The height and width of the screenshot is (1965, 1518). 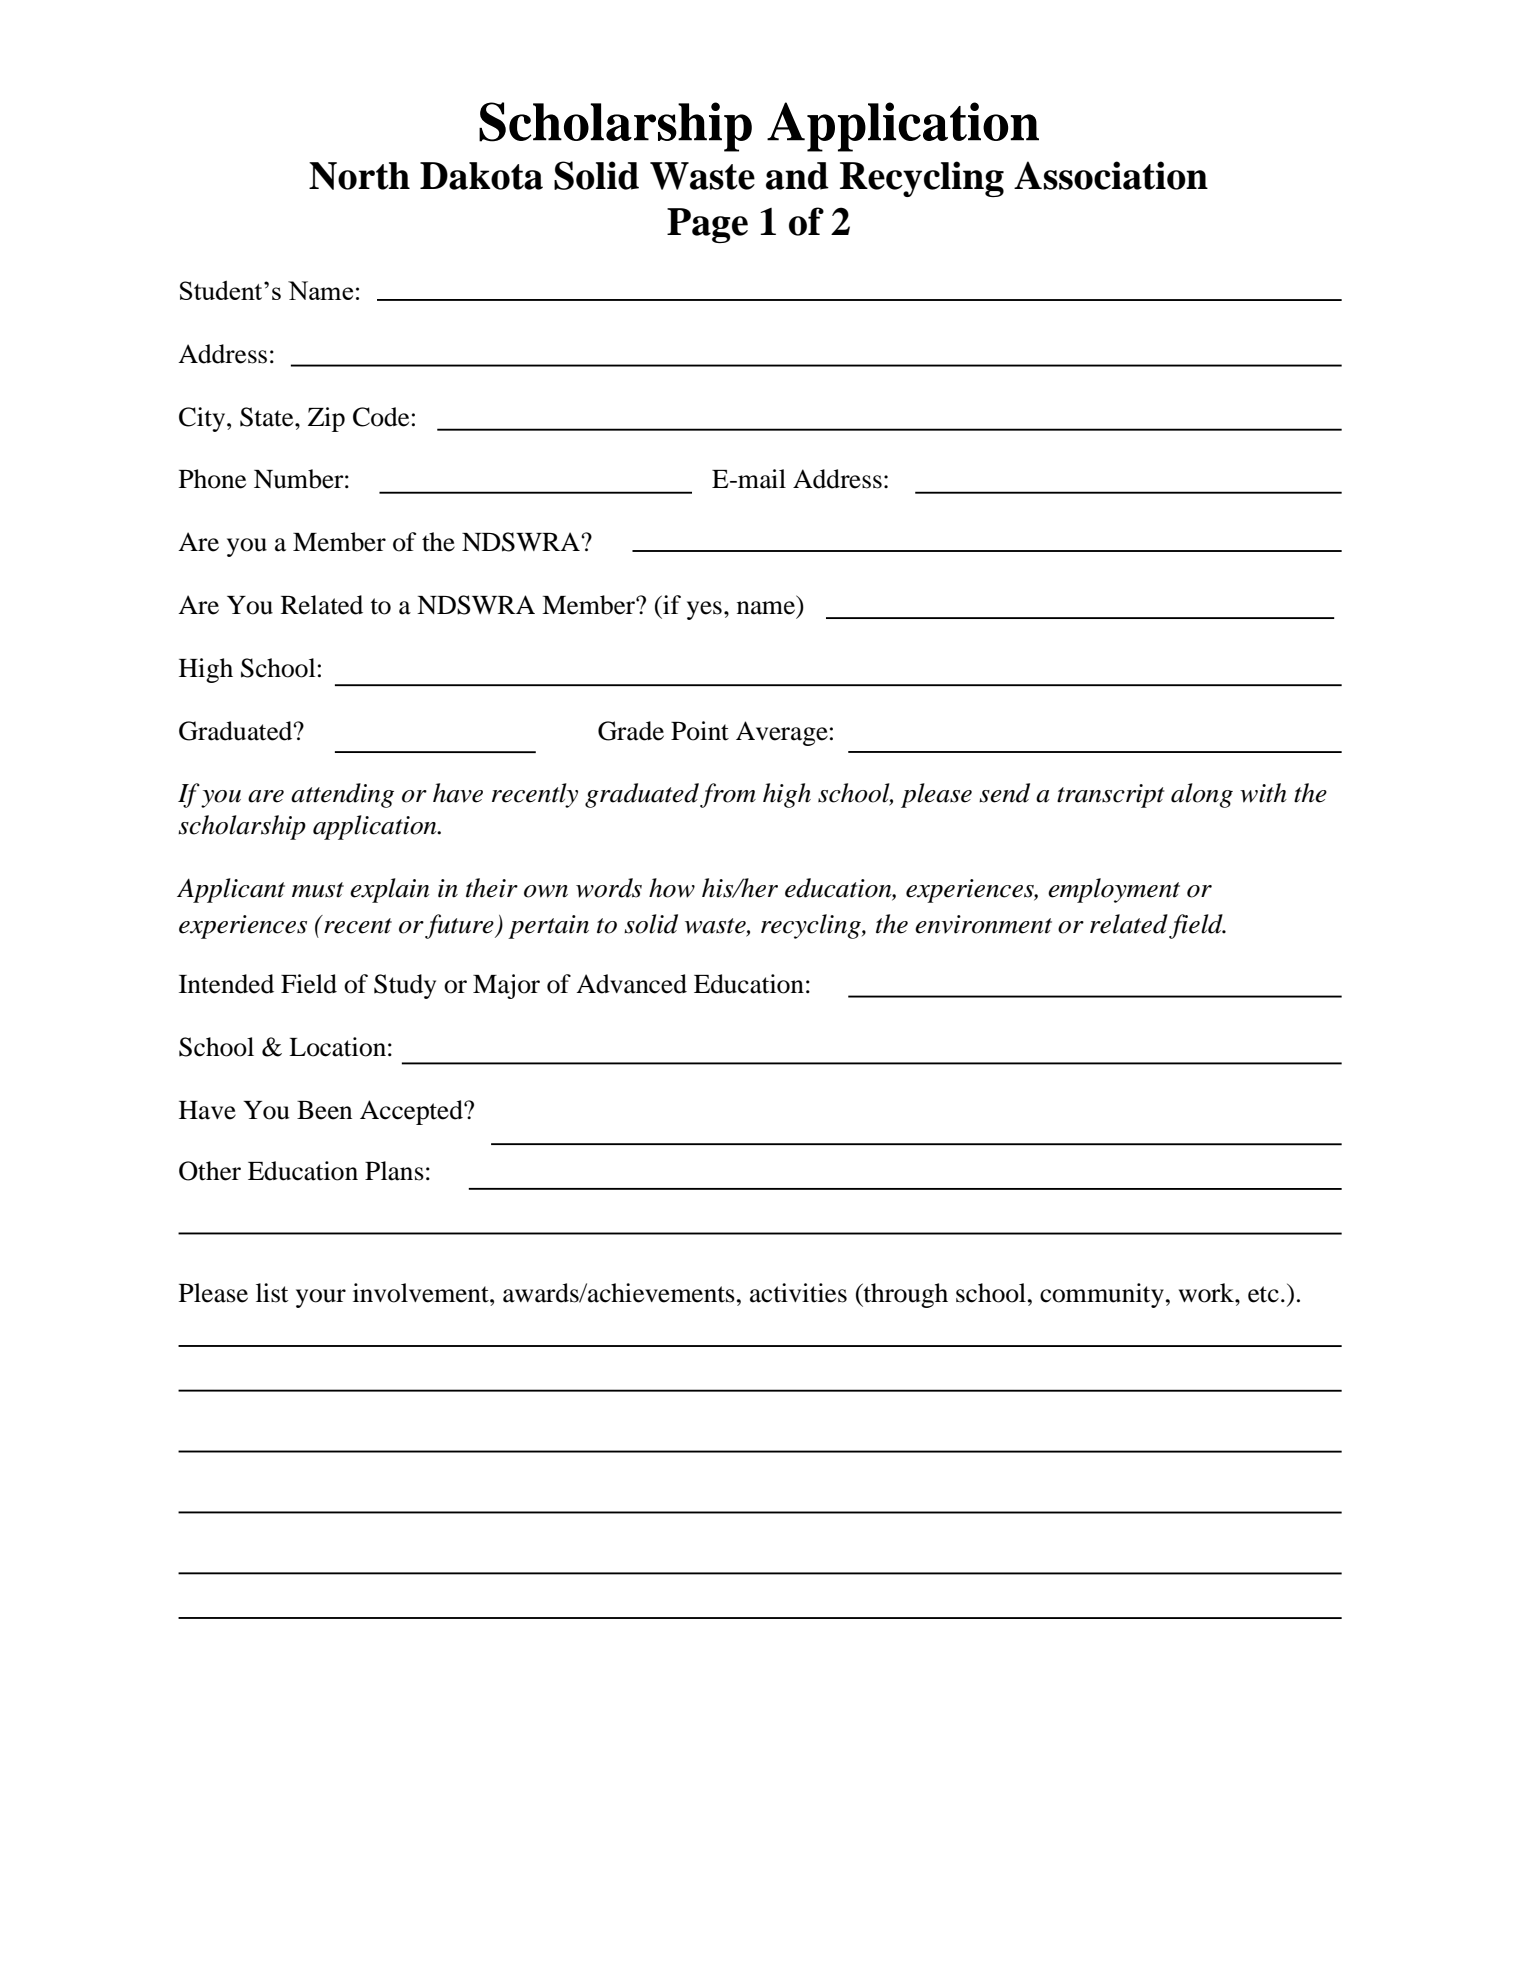 I want to click on Association, so click(x=1111, y=175).
